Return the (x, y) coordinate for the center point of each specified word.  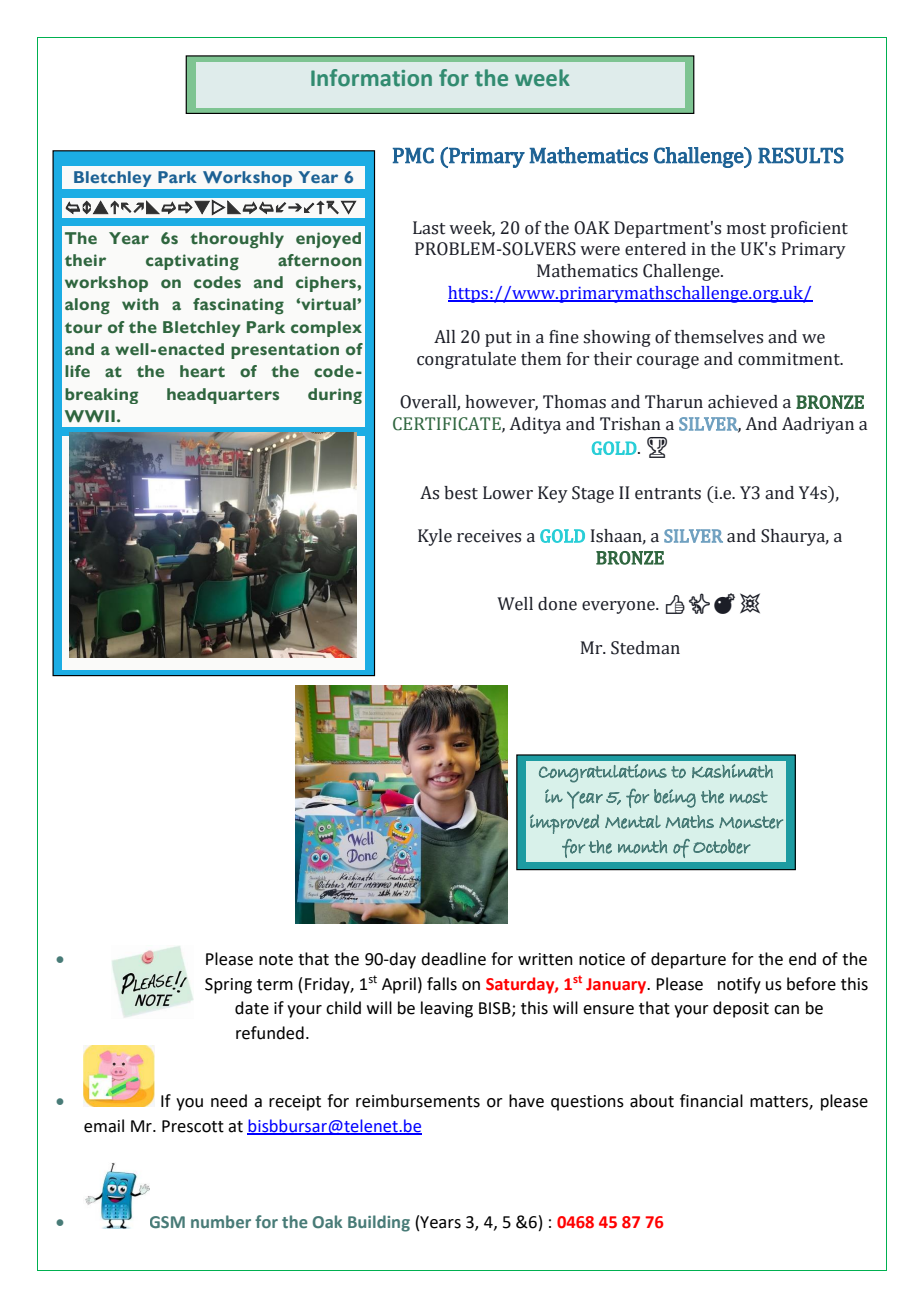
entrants (668, 494)
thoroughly (237, 240)
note (276, 960)
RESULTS (801, 155)
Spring (228, 986)
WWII (90, 416)
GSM (167, 1222)
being (675, 798)
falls (442, 984)
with (140, 304)
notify (739, 985)
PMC (413, 155)
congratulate (466, 360)
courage (668, 362)
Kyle (435, 537)
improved (564, 824)
